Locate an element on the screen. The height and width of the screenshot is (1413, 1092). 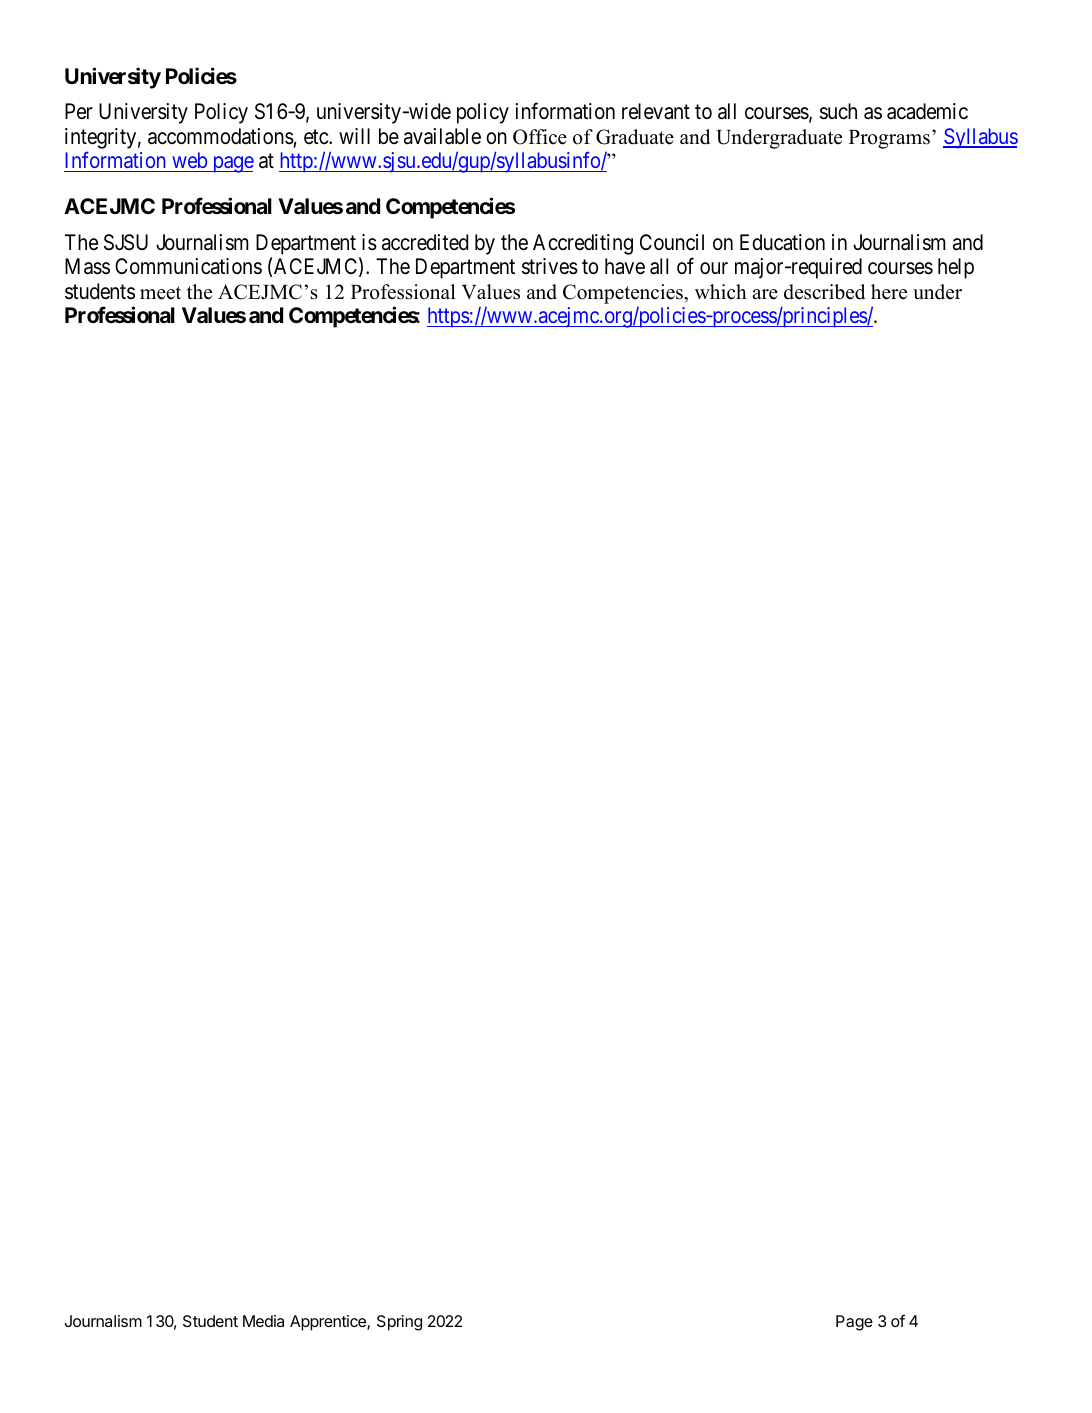
web is located at coordinates (189, 160).
